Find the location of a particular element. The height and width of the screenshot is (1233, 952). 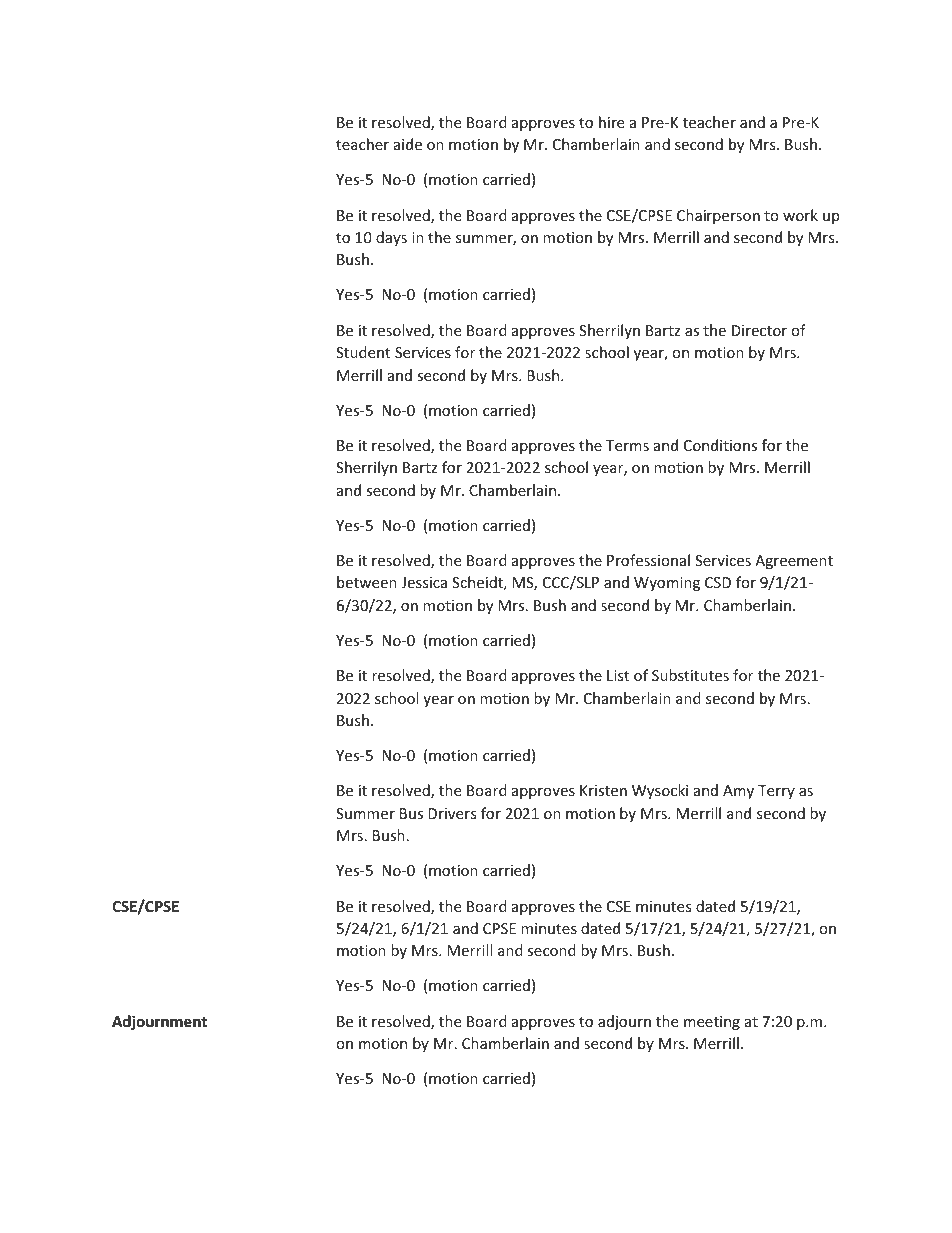

meeting is located at coordinates (712, 1023).
